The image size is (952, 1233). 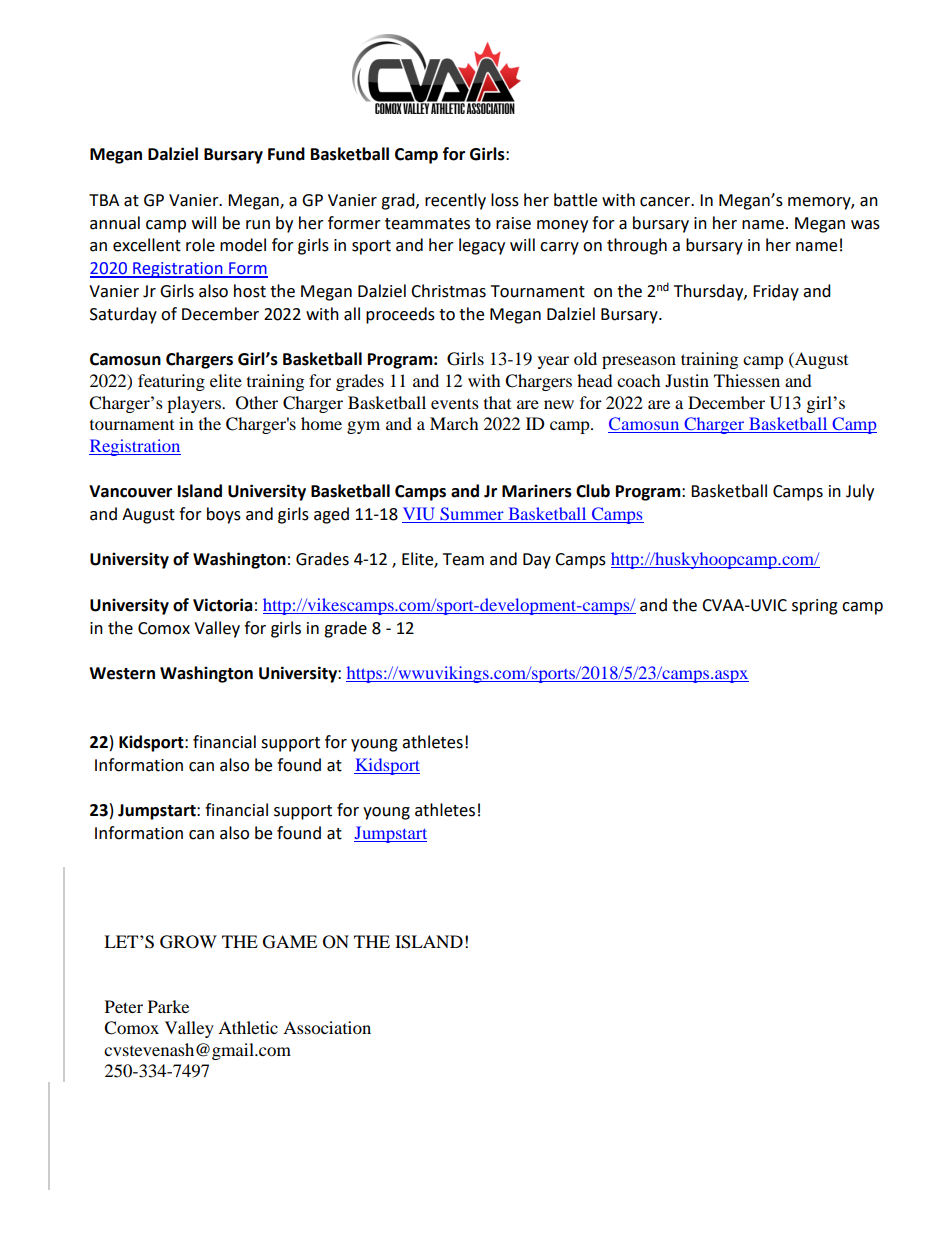 I want to click on Association, so click(x=327, y=1027).
